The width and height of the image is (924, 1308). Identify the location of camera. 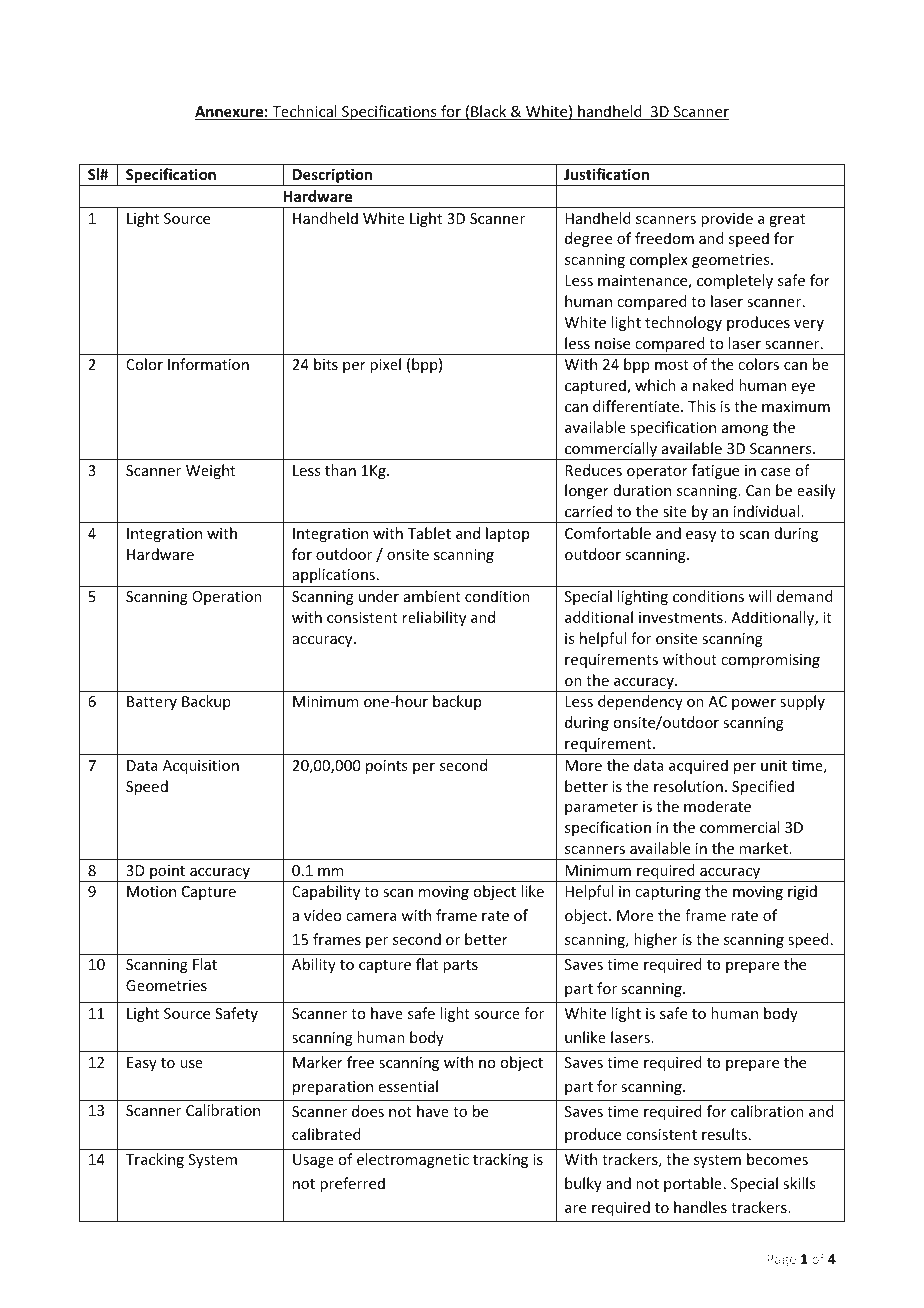
(371, 917).
